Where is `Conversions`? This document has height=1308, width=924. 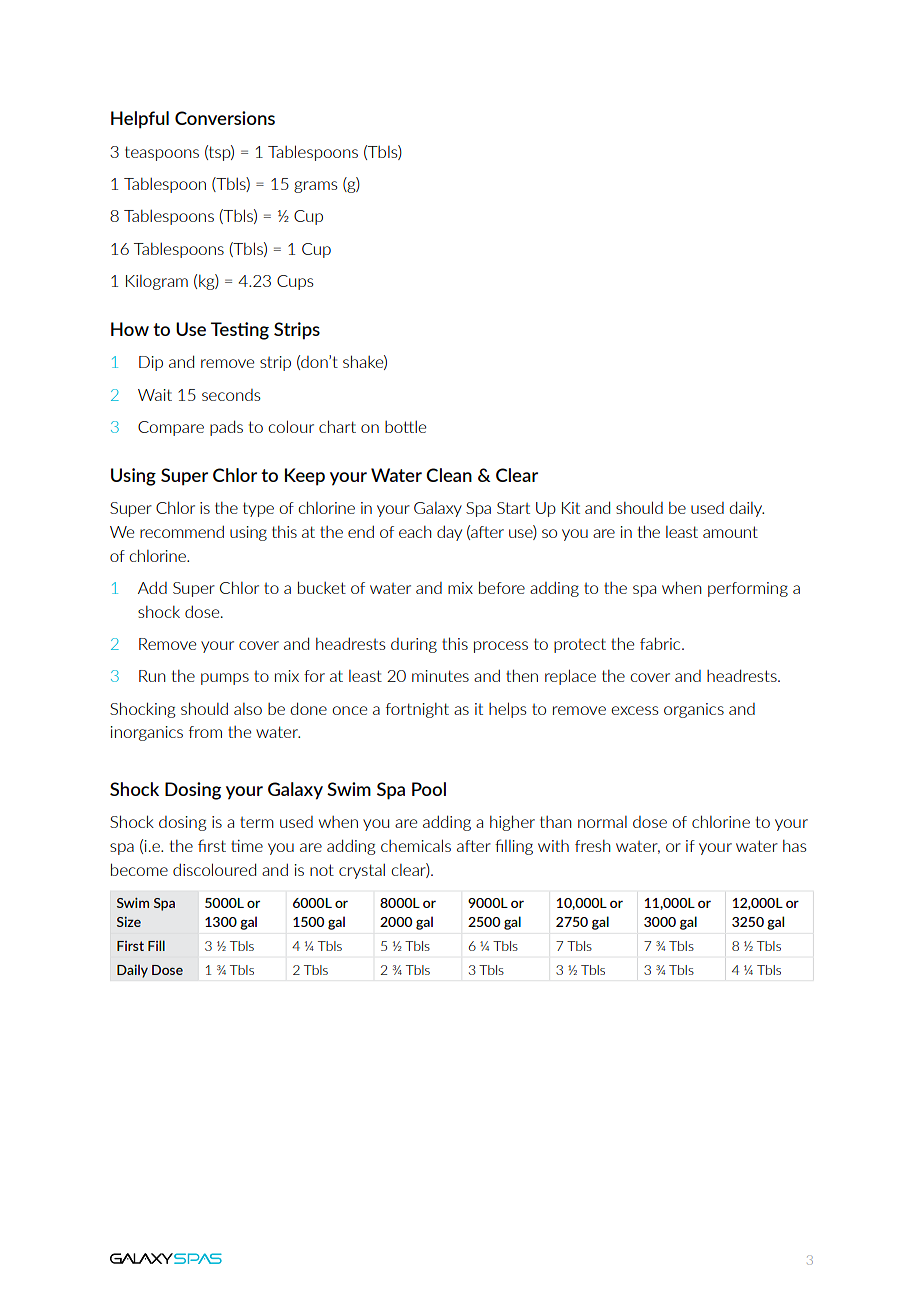
Conversions is located at coordinates (225, 118).
